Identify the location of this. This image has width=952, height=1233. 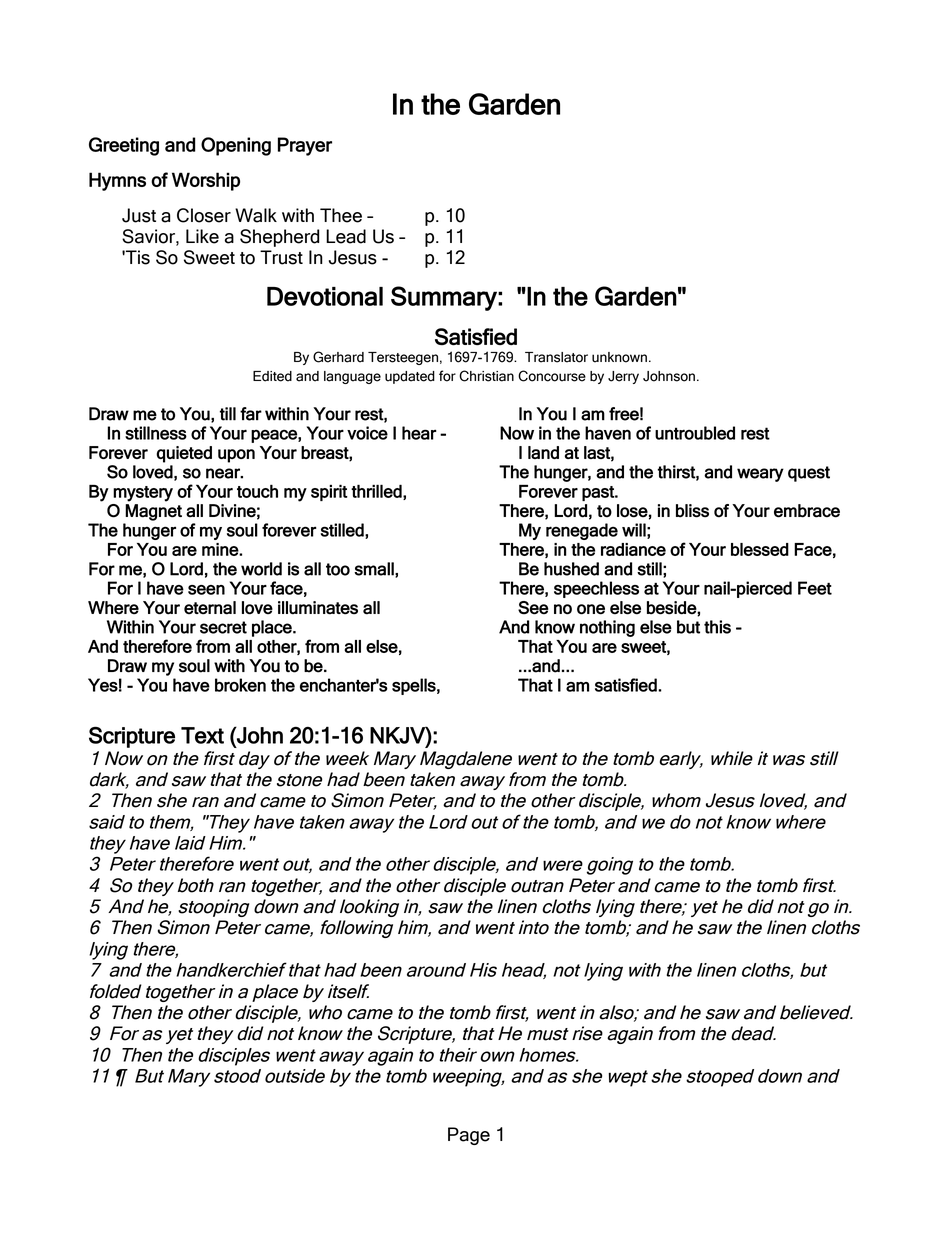
(717, 627).
